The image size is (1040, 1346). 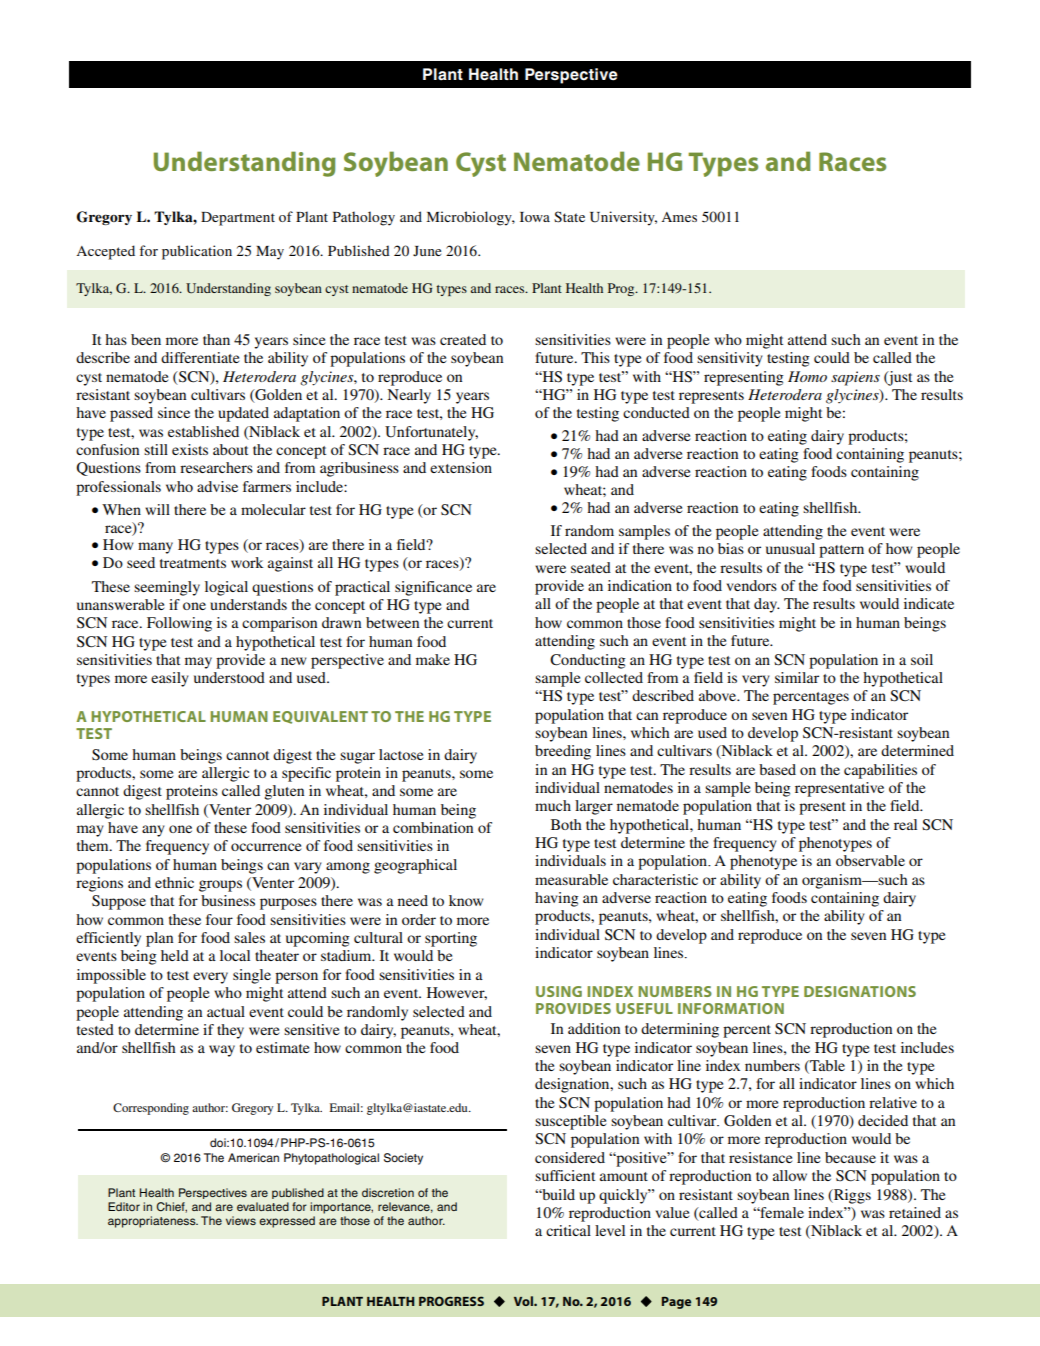 What do you see at coordinates (777, 769) in the page?
I see `based` at bounding box center [777, 769].
